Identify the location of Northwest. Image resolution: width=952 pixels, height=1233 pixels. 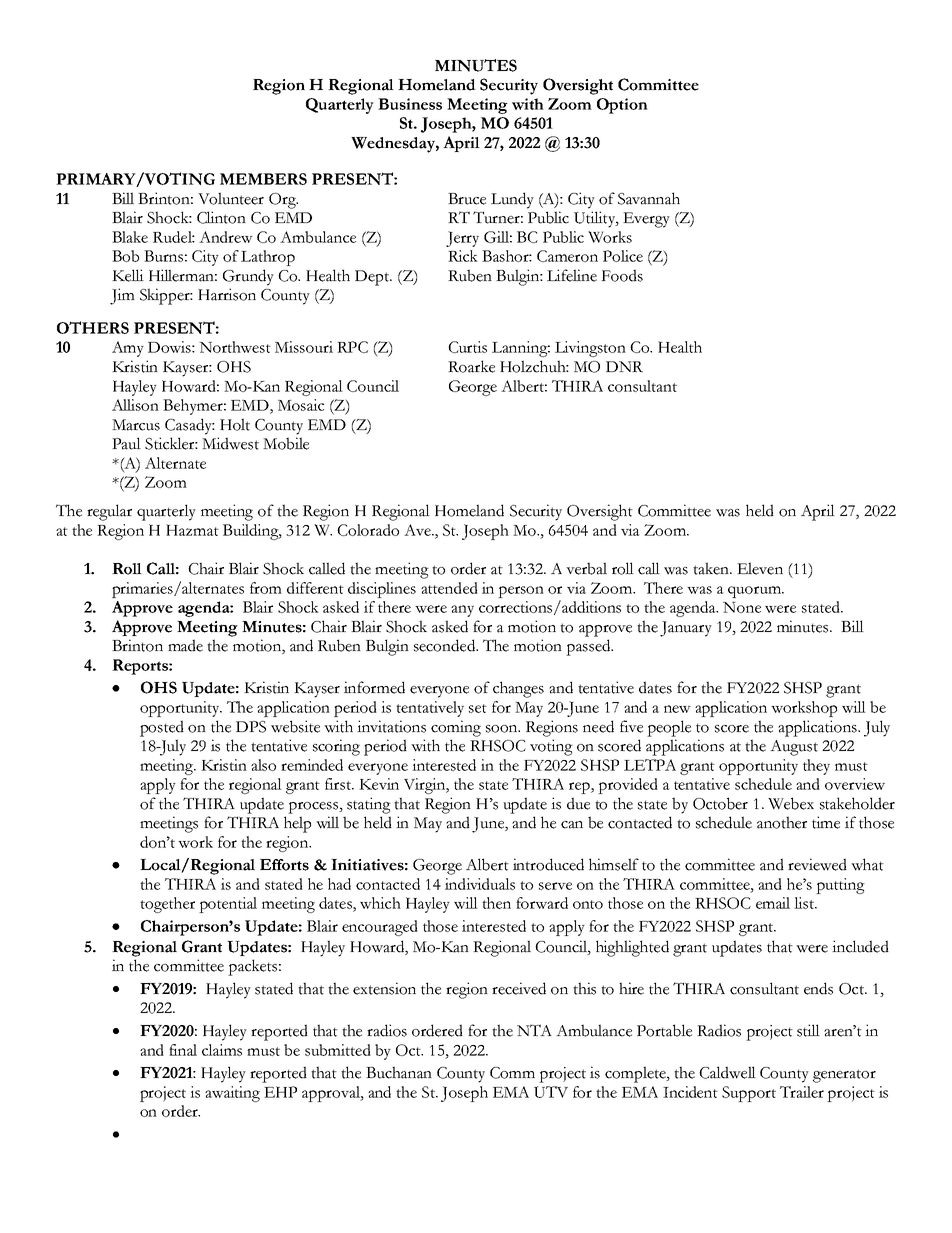
(235, 347).
